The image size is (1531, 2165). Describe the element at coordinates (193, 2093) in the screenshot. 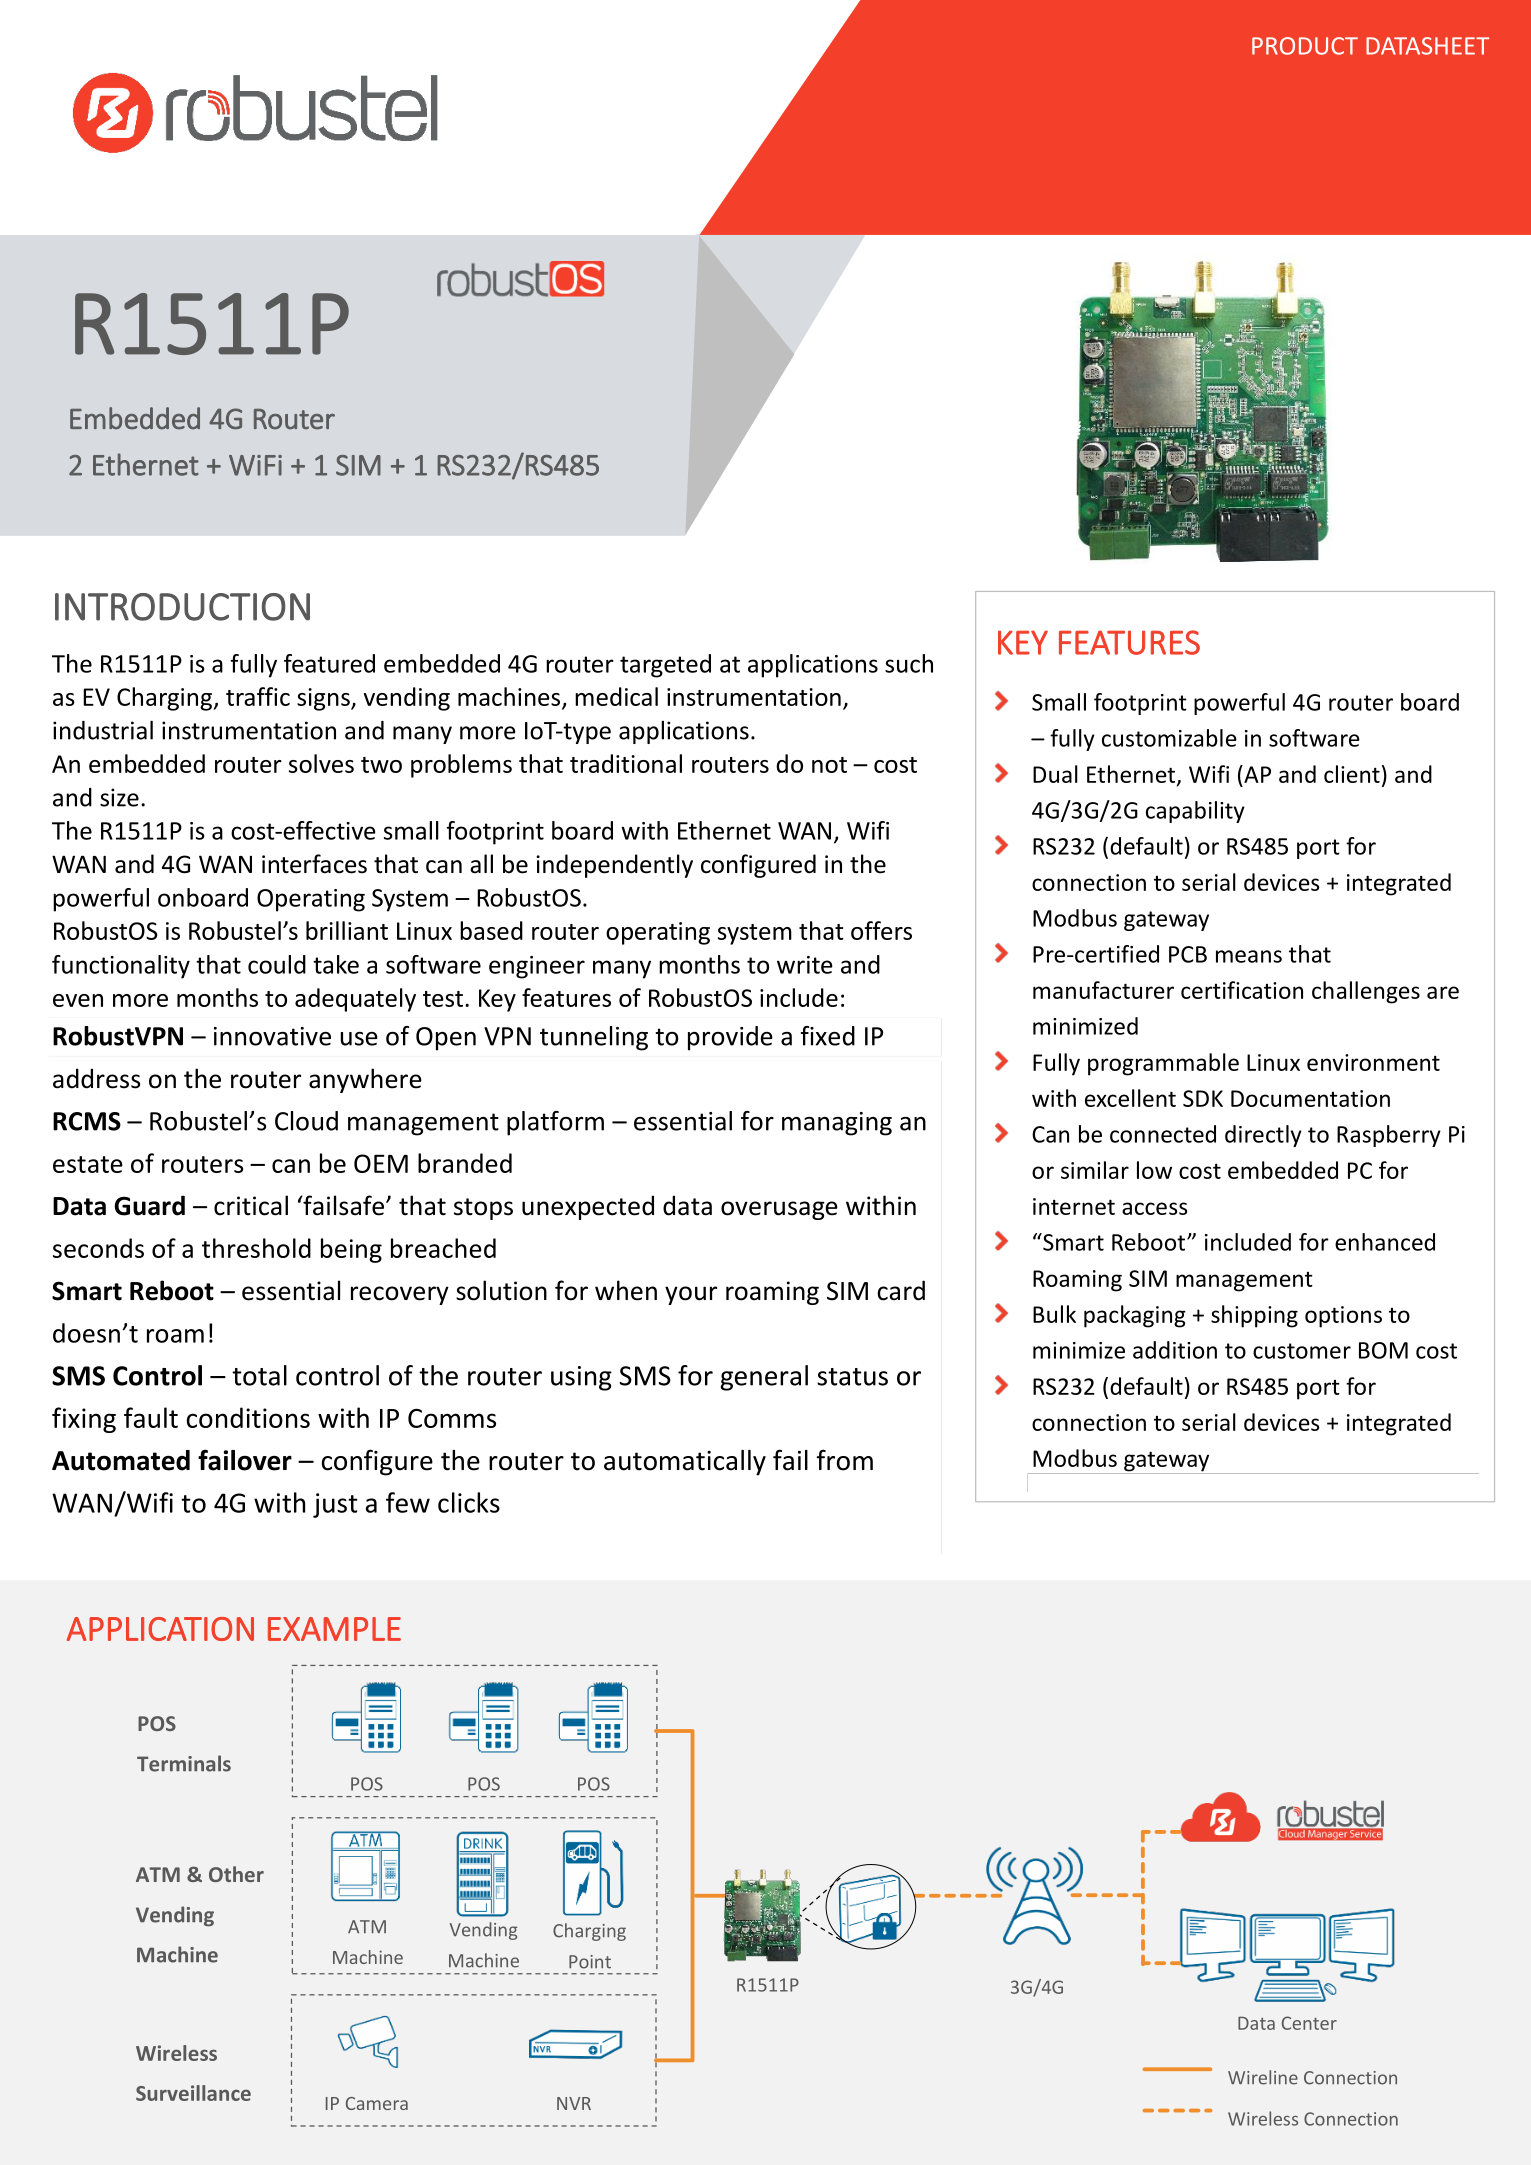

I see `Surveillance` at that location.
